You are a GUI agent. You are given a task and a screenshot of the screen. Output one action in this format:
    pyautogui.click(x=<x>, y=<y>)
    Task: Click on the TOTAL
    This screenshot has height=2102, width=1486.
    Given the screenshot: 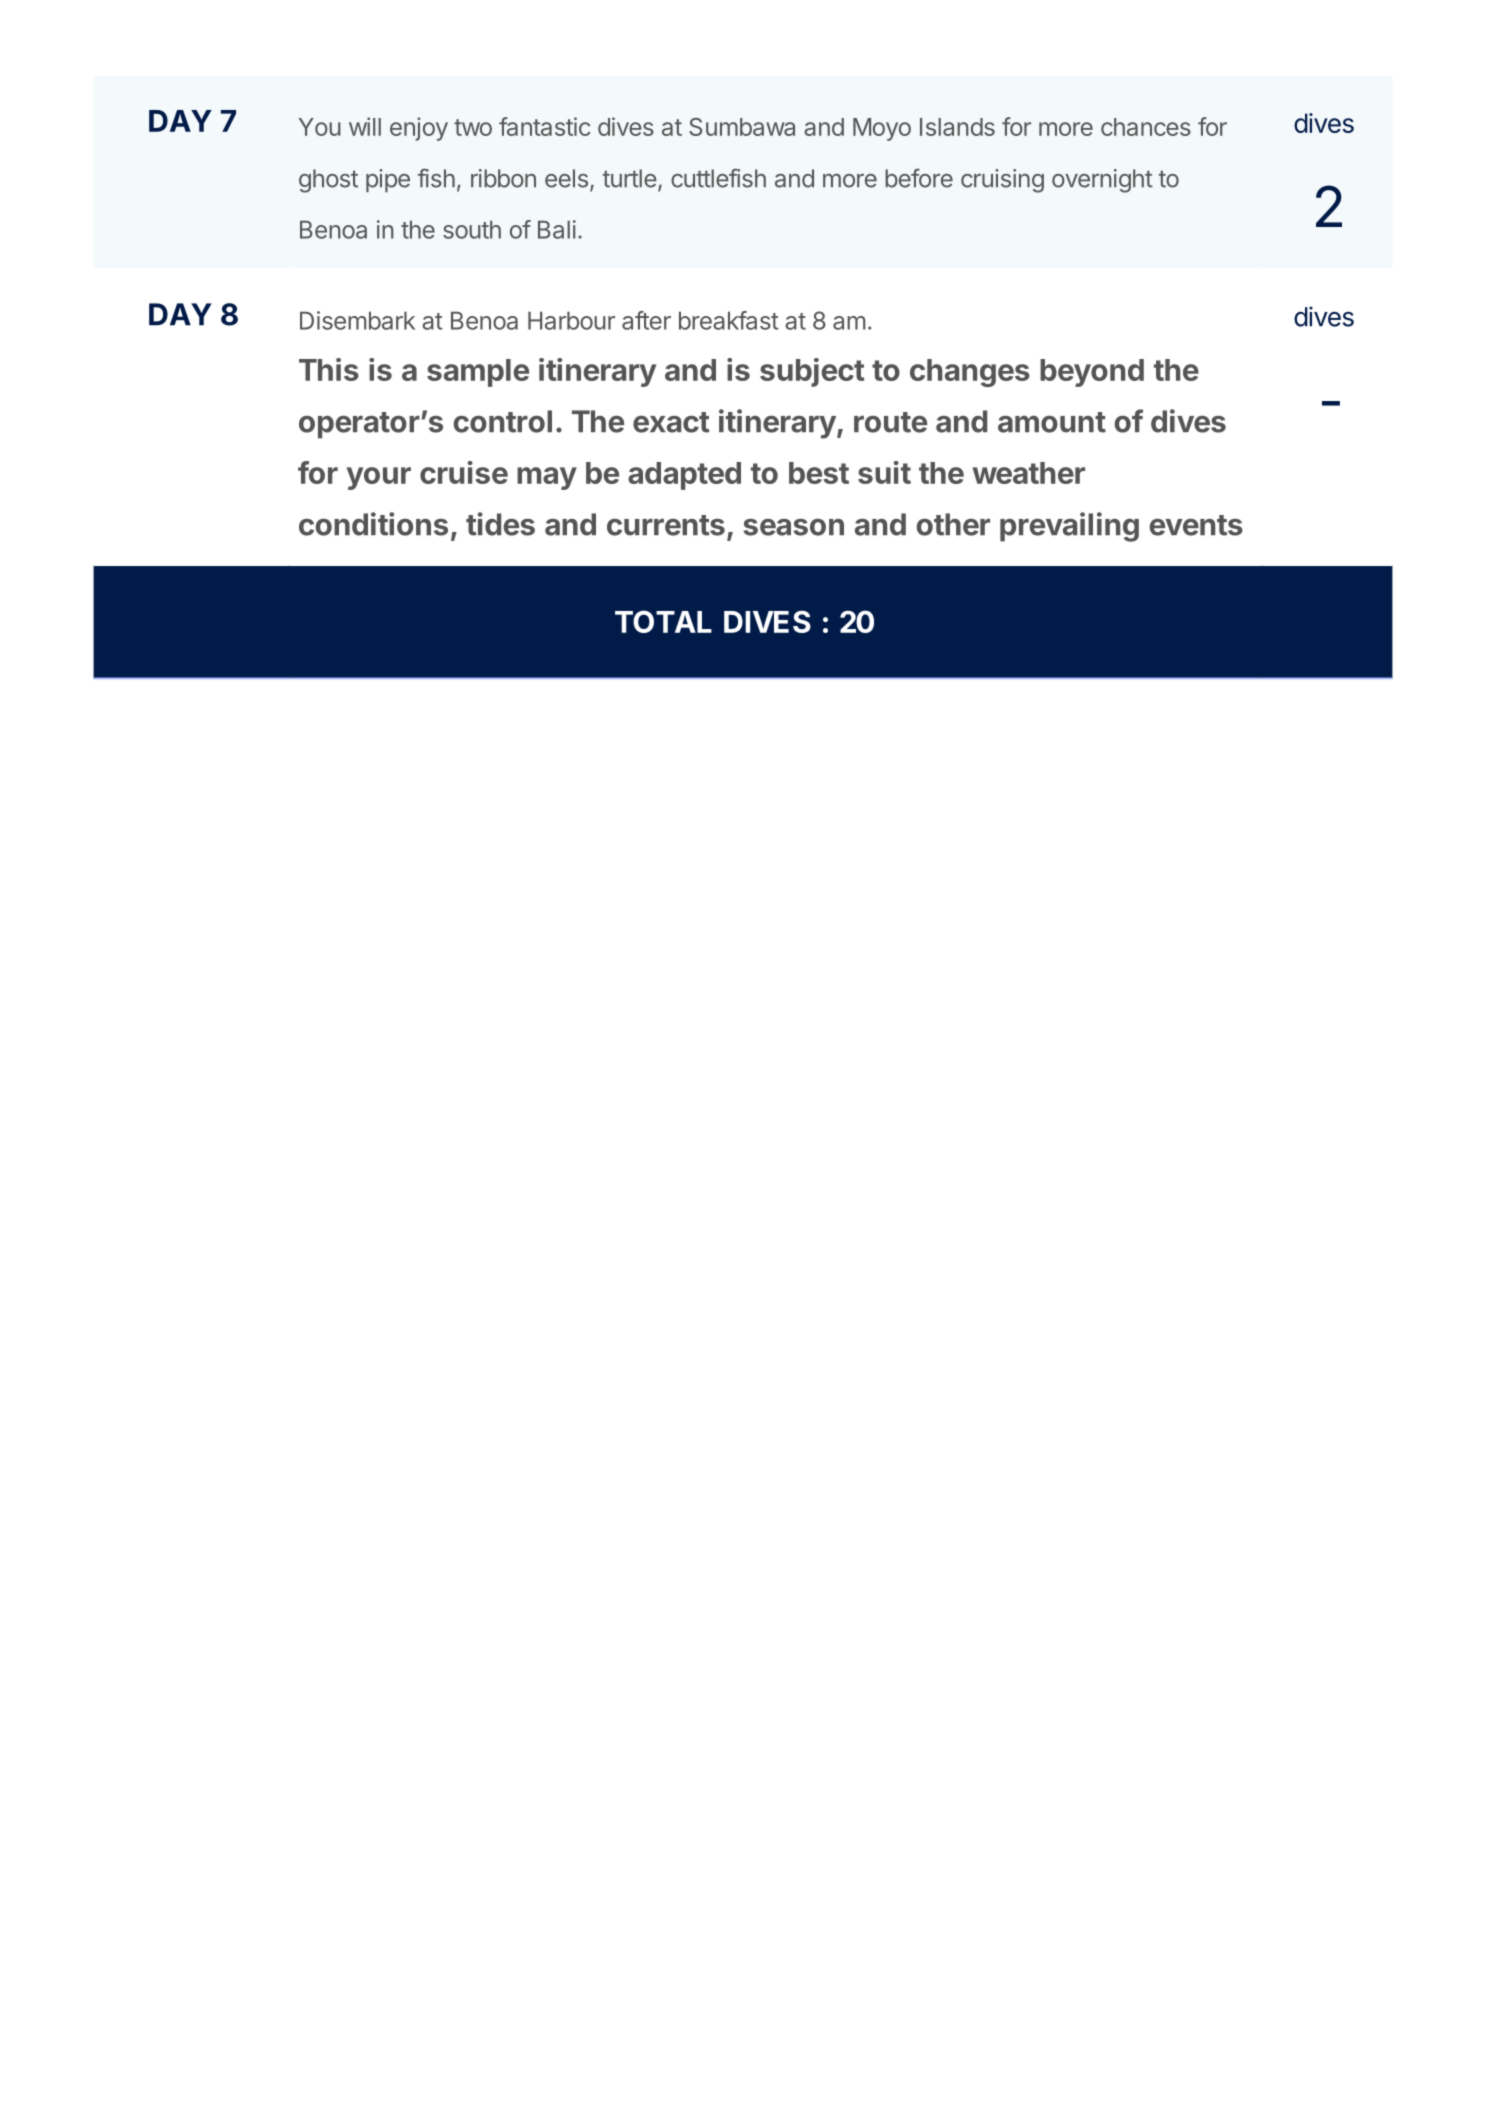 What is the action you would take?
    pyautogui.click(x=663, y=621)
